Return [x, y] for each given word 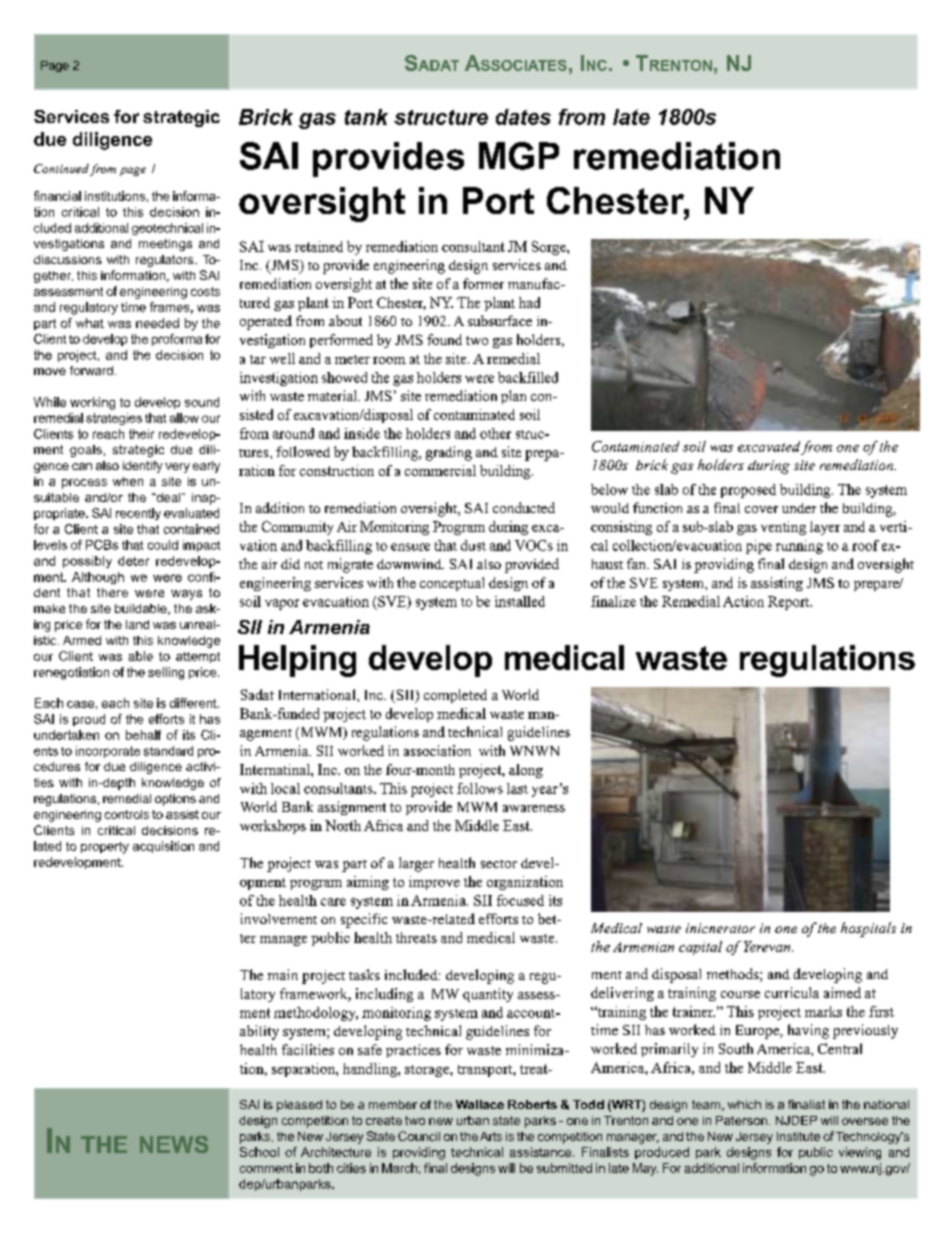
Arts [491, 1136]
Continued [61, 168]
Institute [798, 1136]
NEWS [174, 1144]
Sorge [550, 248]
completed [455, 696]
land [137, 624]
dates [523, 117]
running [799, 547]
